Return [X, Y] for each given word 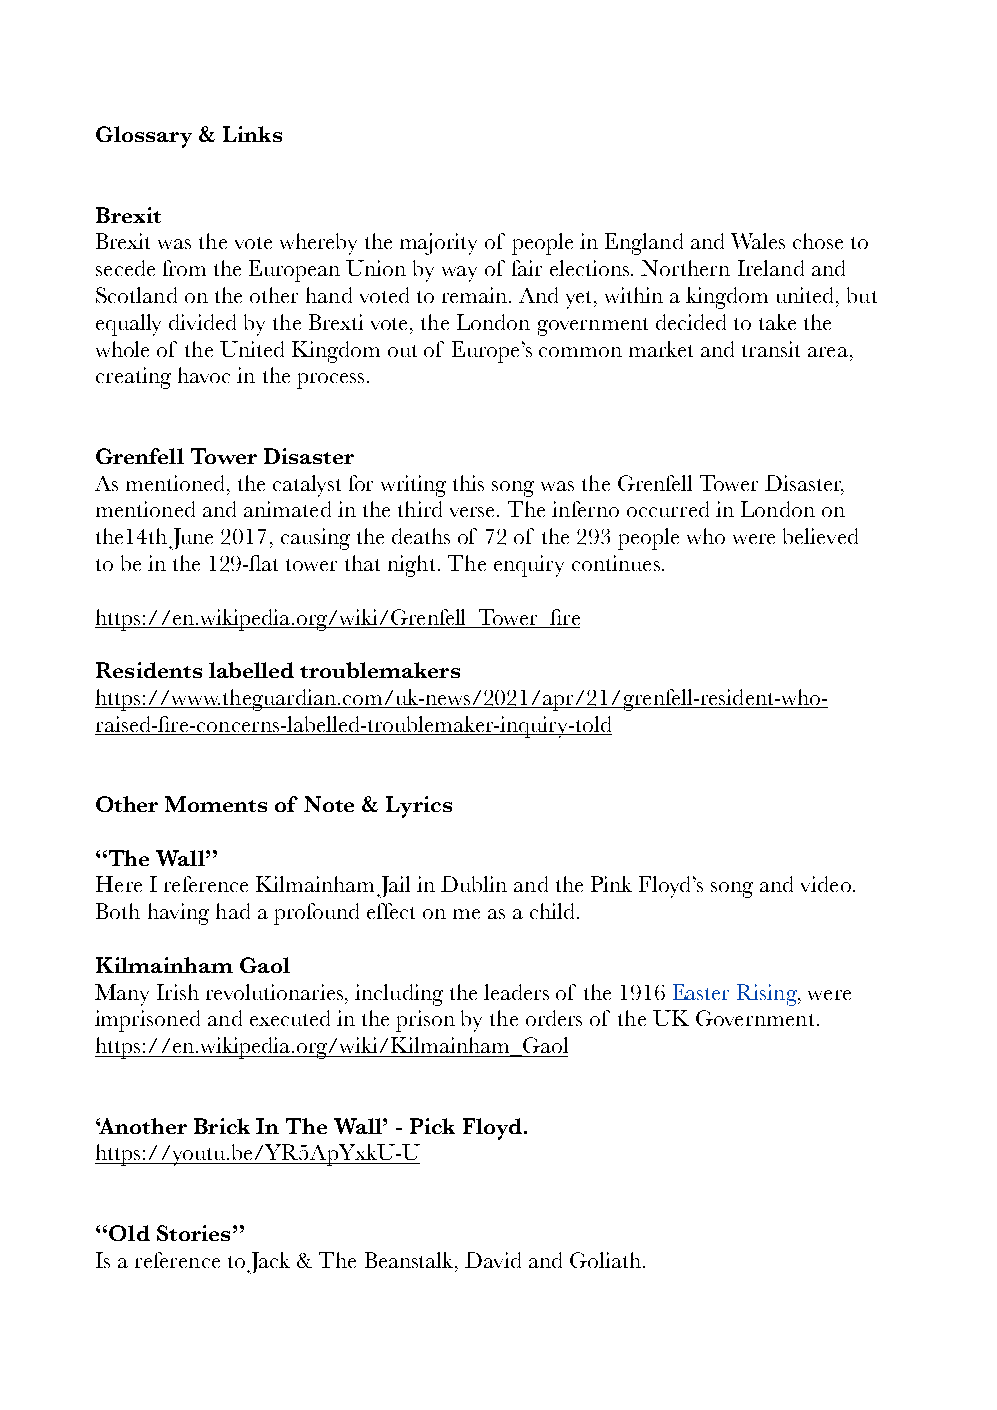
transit [771, 349]
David [493, 1260]
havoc [204, 375]
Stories [193, 1233]
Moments [216, 804]
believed [820, 536]
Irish [178, 992]
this [468, 483]
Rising [768, 995]
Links [252, 134]
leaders [516, 992]
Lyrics [419, 807]
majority [438, 244]
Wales [758, 241]
